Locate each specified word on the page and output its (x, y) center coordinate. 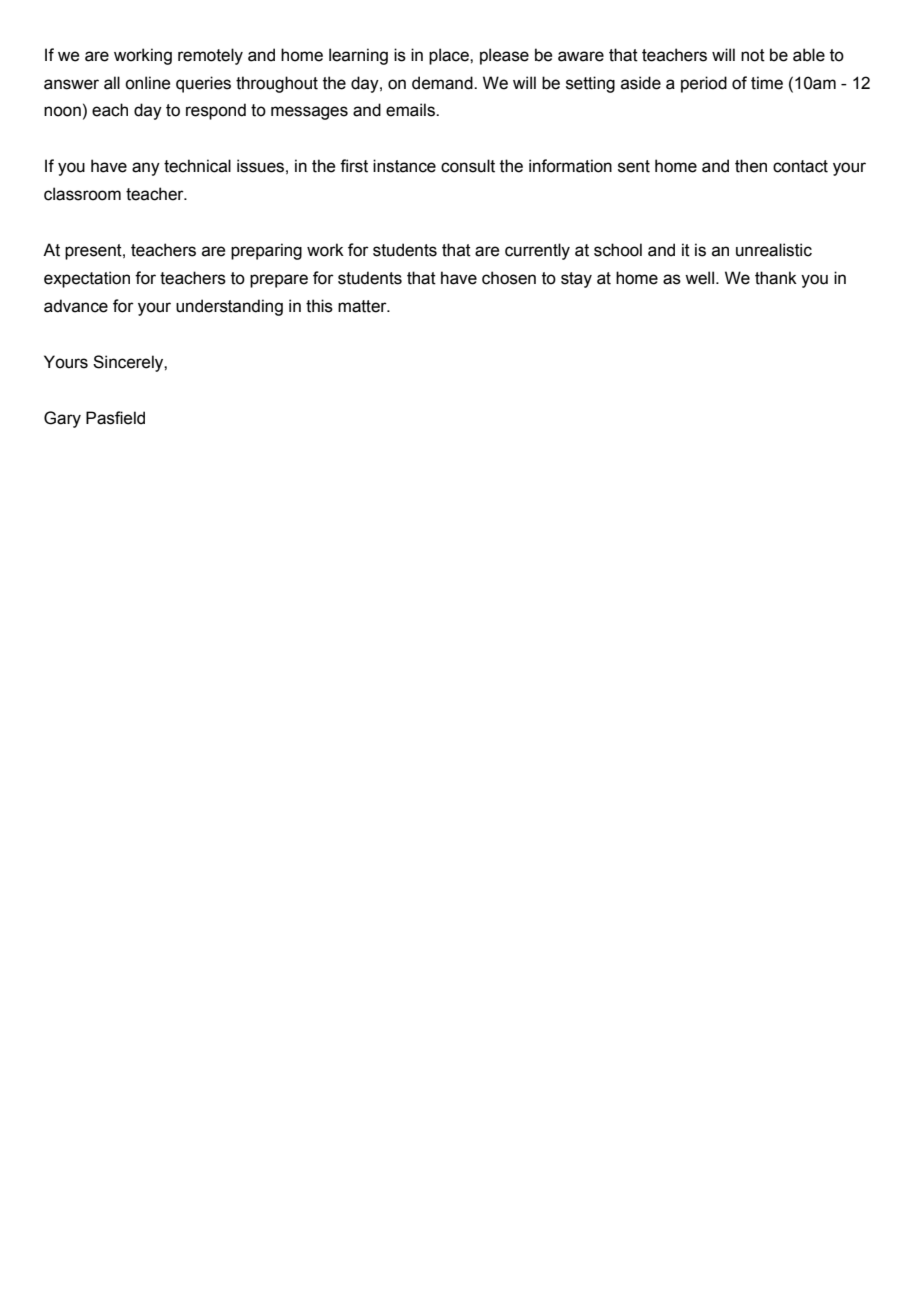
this (319, 306)
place (450, 56)
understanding (229, 307)
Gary (62, 419)
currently (537, 251)
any (146, 169)
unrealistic (774, 250)
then (751, 166)
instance (404, 166)
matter (363, 306)
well (699, 278)
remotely (210, 56)
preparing (266, 251)
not (753, 55)
